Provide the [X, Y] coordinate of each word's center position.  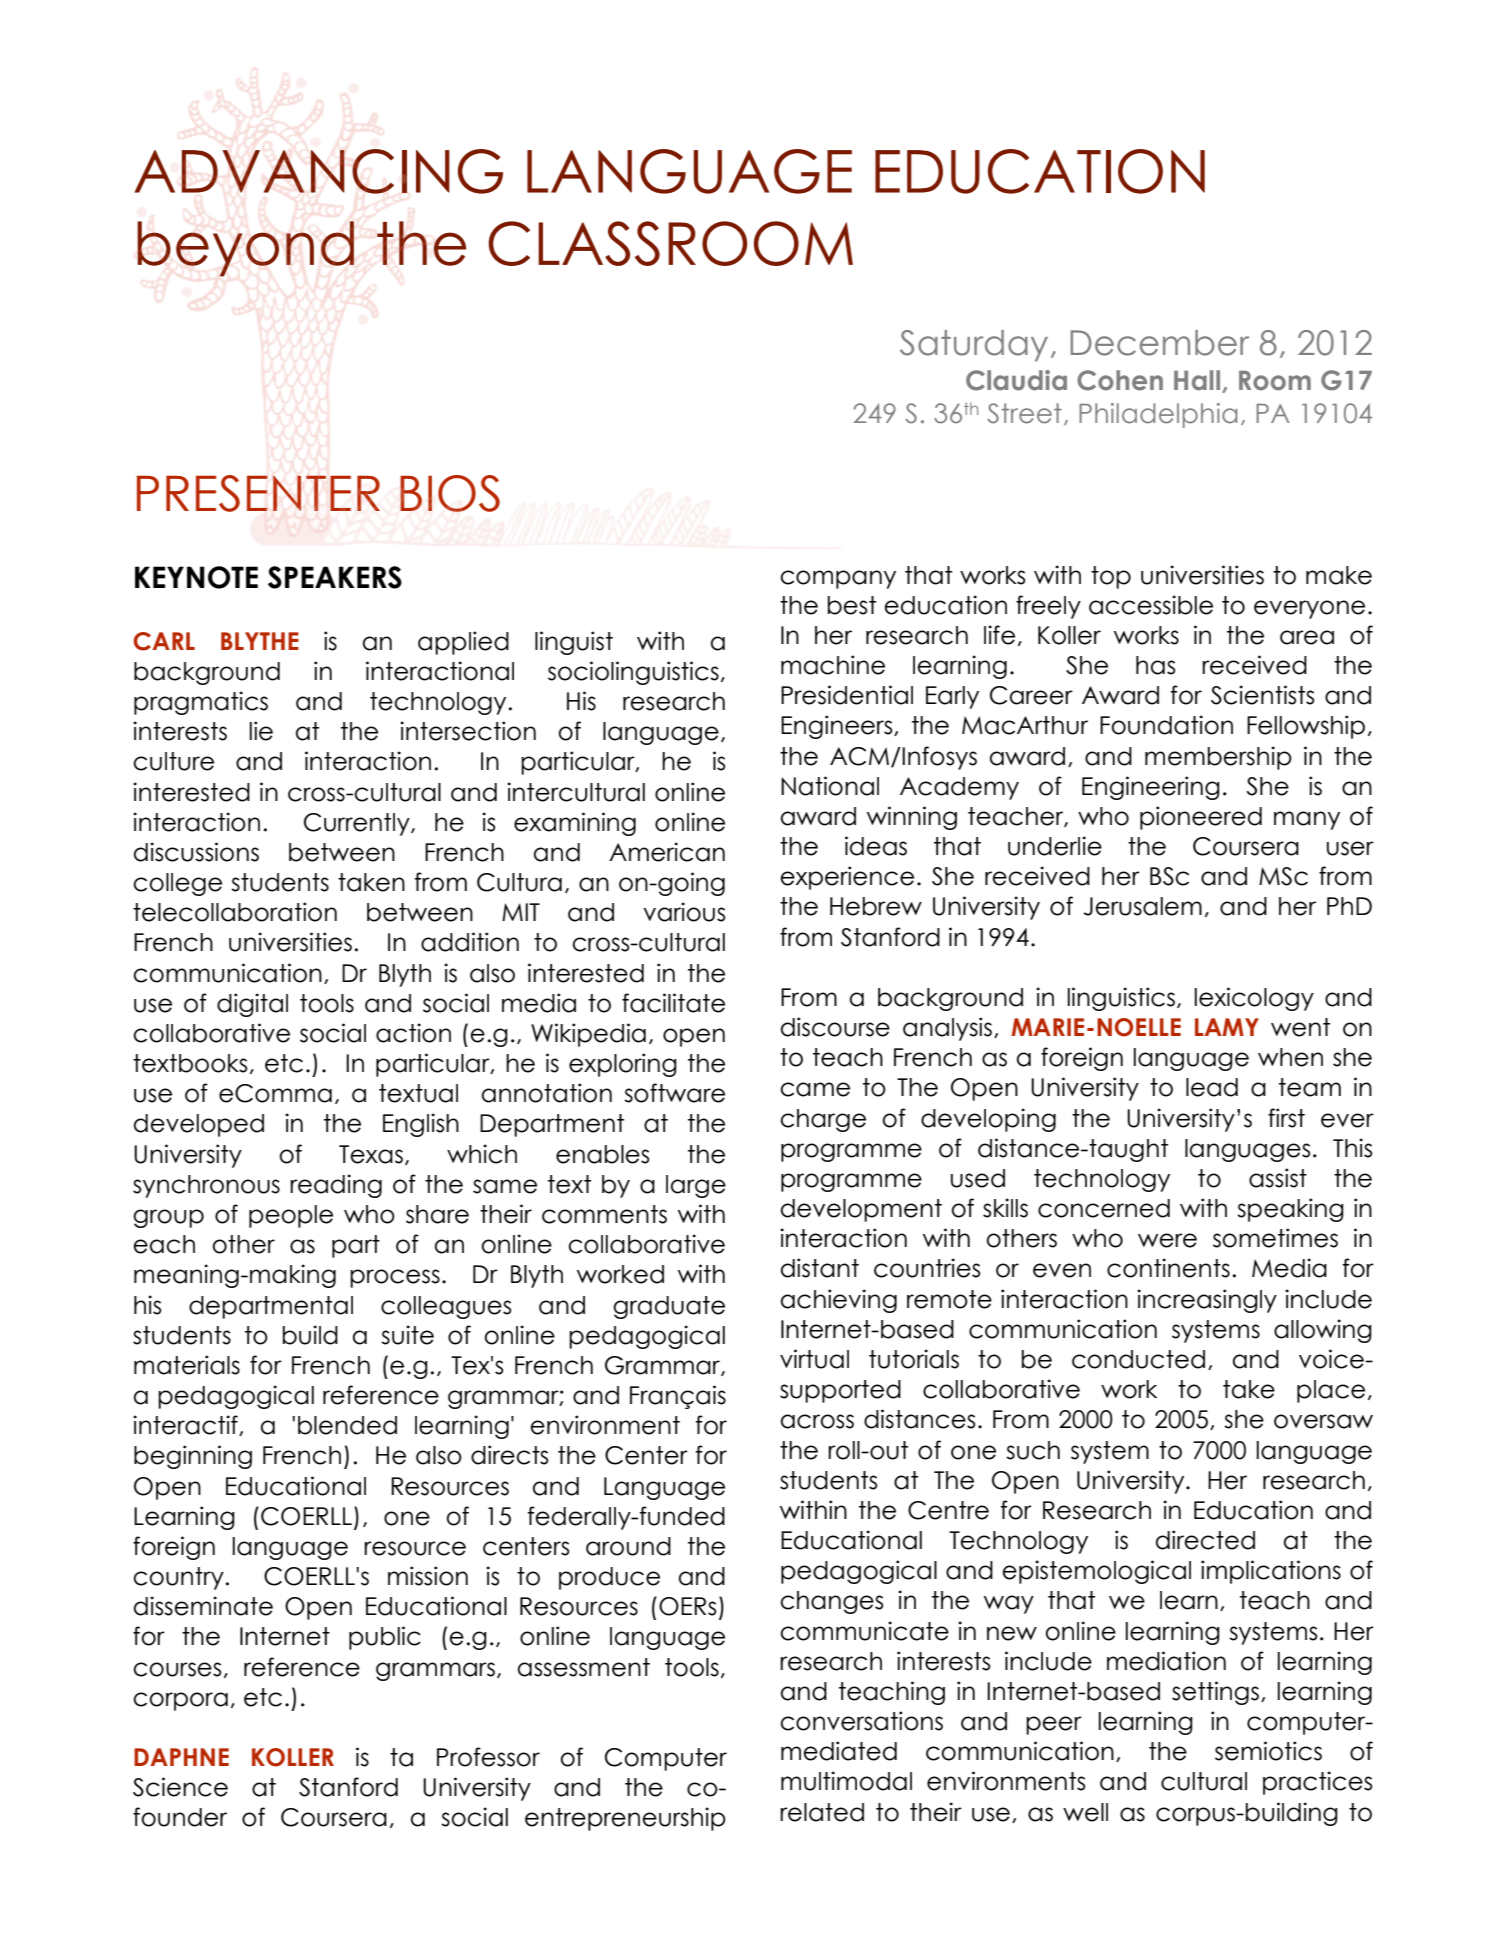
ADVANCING [318, 171]
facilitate [673, 1003]
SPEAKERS [335, 577]
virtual [814, 1359]
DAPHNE [181, 1757]
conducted [1138, 1359]
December [1160, 343]
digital [252, 1005]
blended [347, 1425]
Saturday [974, 346]
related [822, 1812]
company [838, 579]
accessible [1151, 605]
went [1300, 1027]
